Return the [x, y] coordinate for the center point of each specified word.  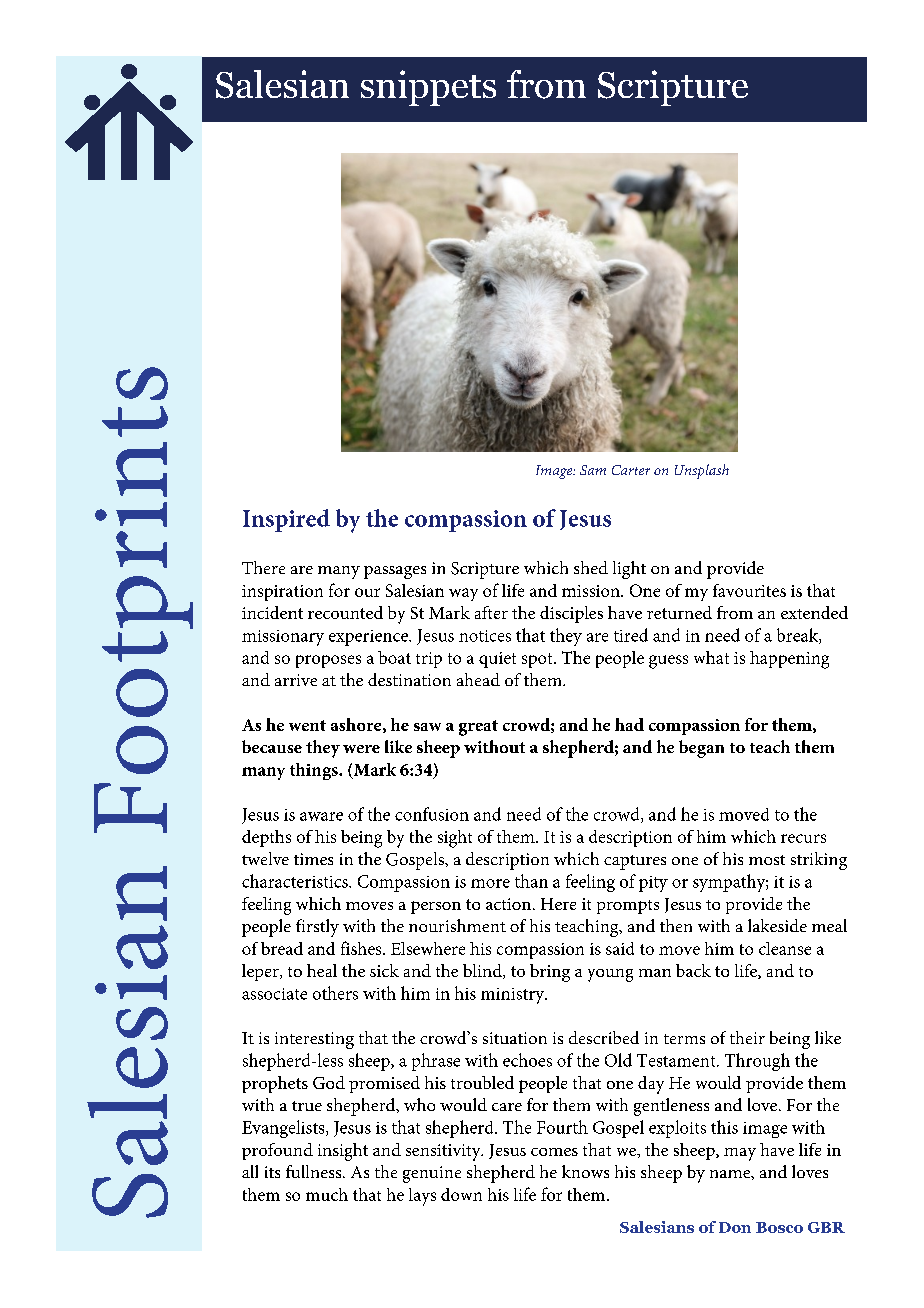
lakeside [777, 925]
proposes [328, 661]
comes [554, 1152]
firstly [317, 928]
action [510, 904]
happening [789, 660]
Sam [593, 470]
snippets [428, 88]
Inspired [286, 520]
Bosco [779, 1227]
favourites [749, 590]
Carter [631, 470]
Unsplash [702, 471]
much [327, 1194]
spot [538, 660]
